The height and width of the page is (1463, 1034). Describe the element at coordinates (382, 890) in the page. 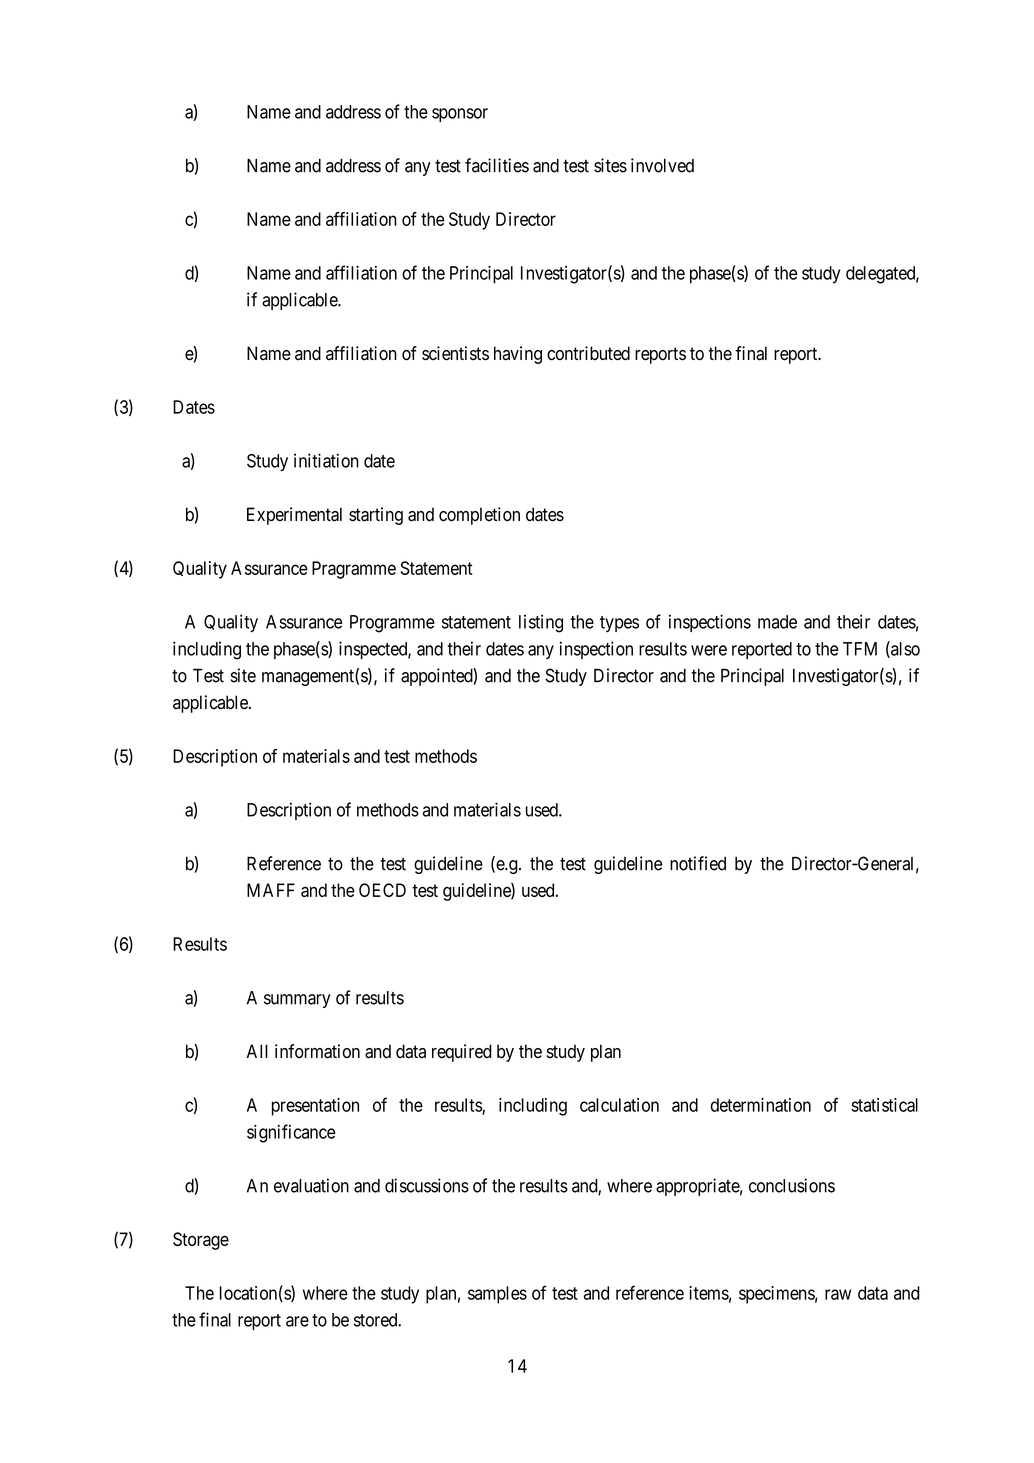

I see `OECD` at that location.
